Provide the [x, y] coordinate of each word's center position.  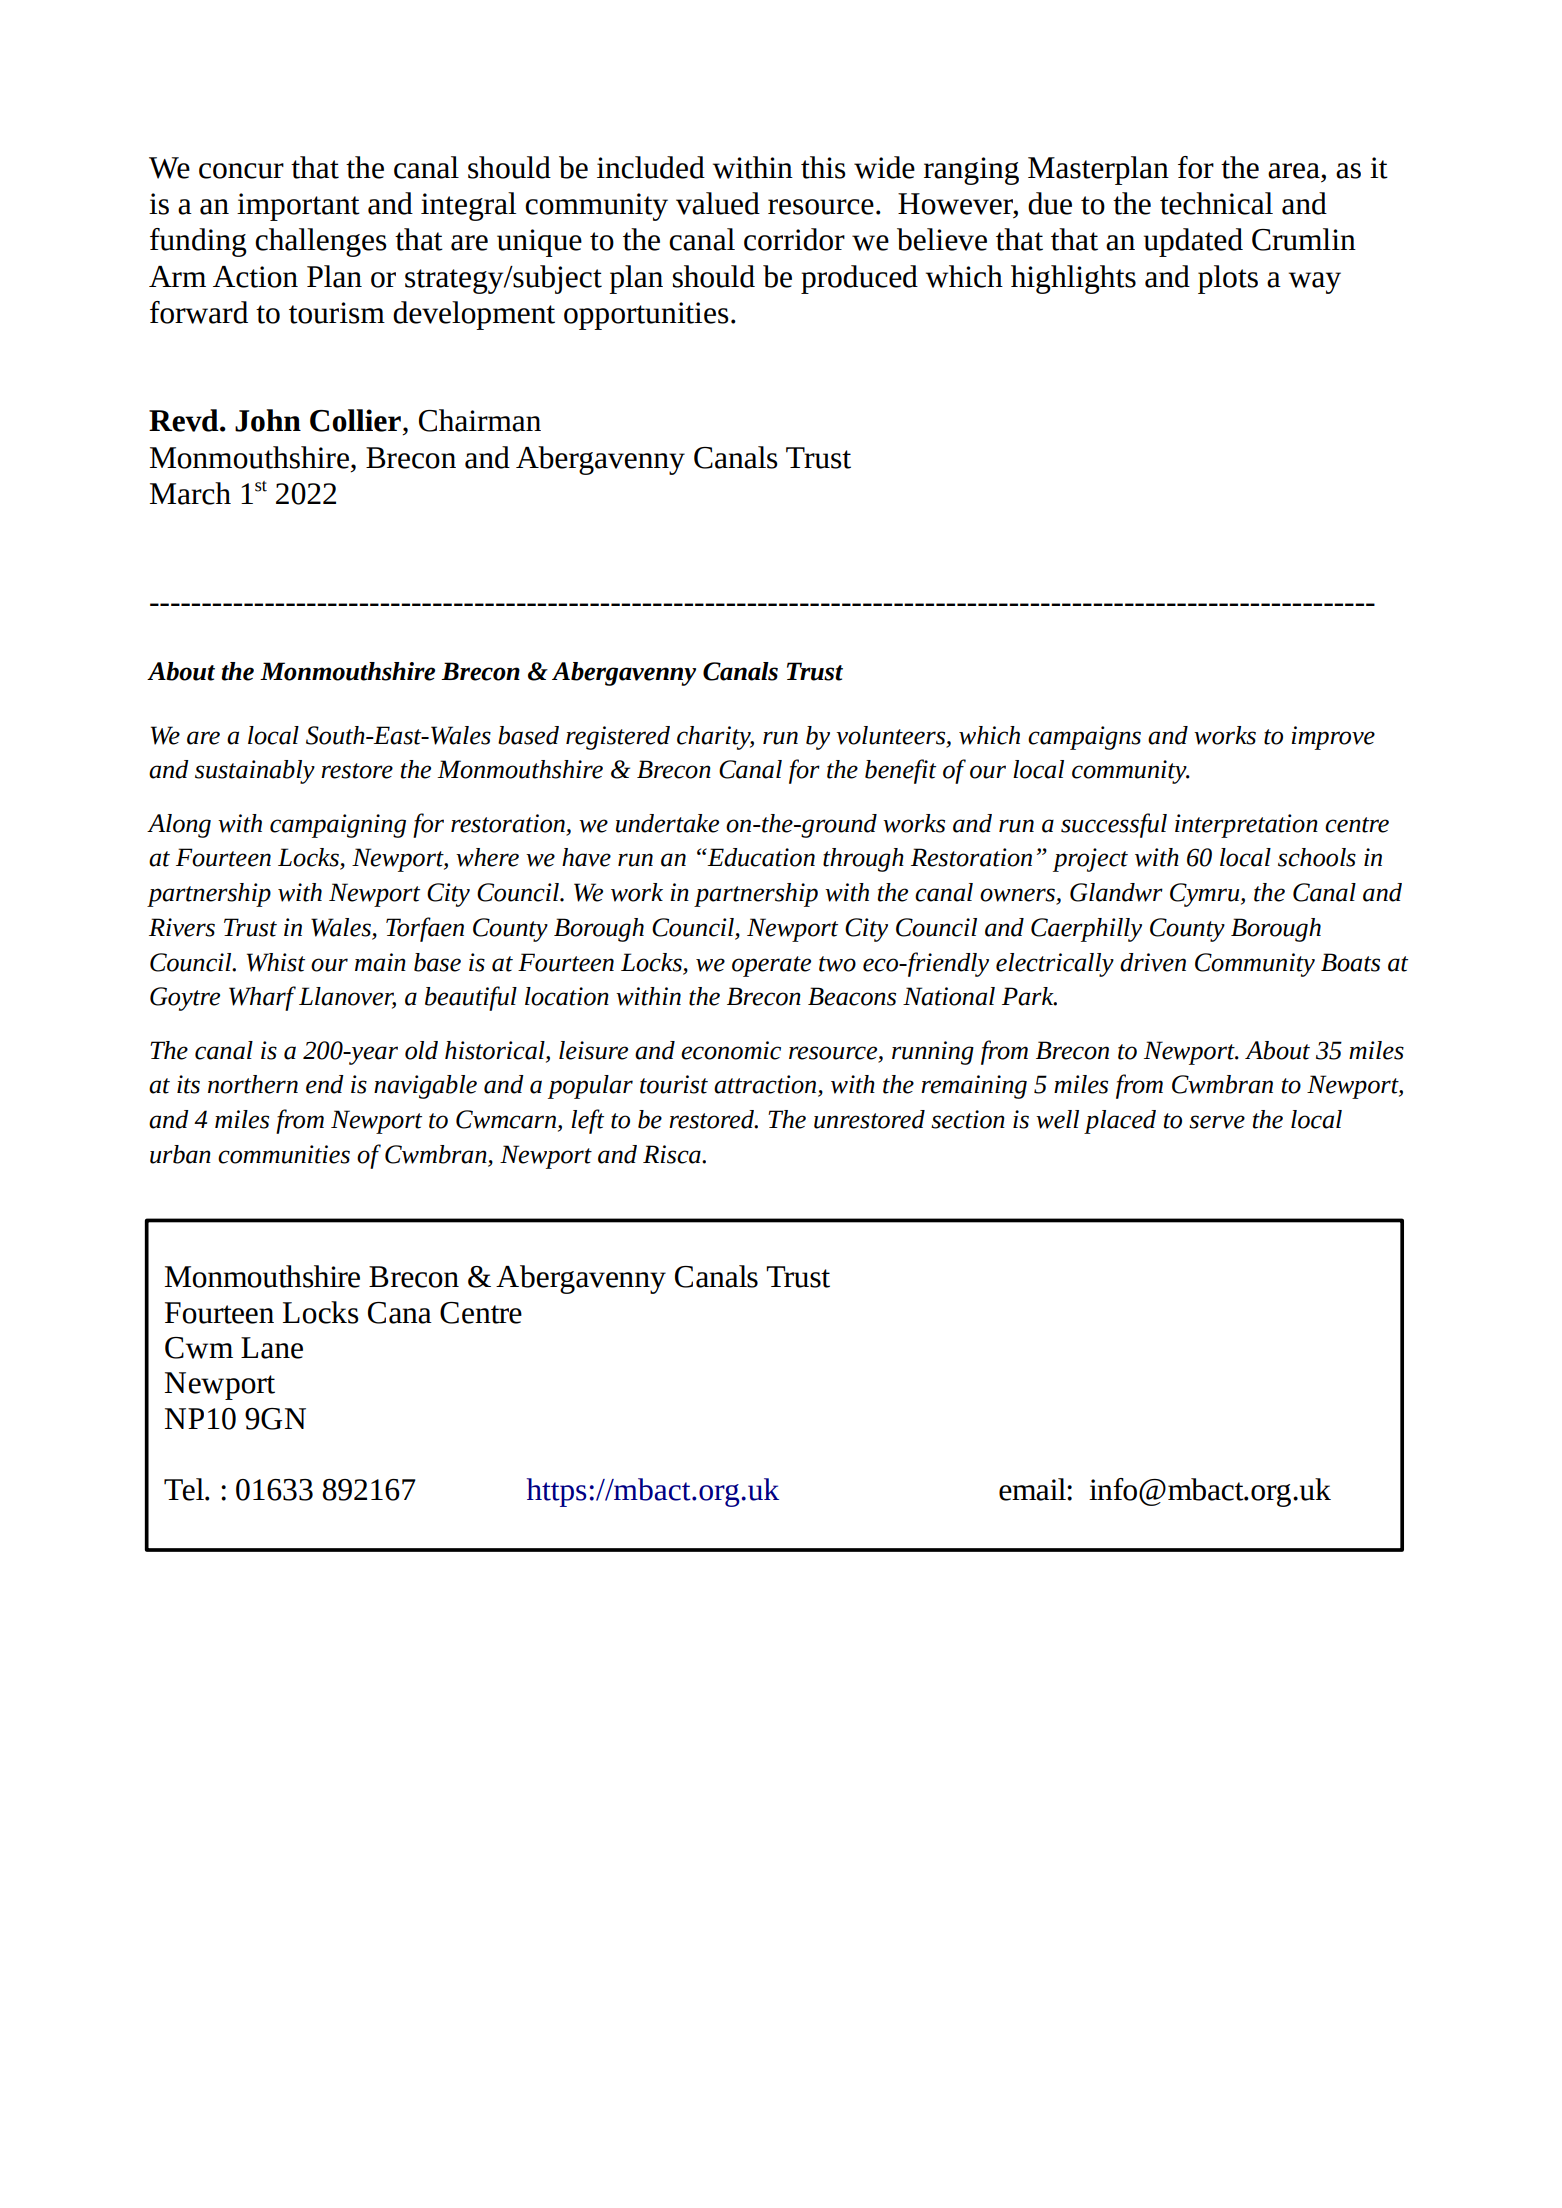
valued [718, 203]
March [190, 493]
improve [1333, 738]
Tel [185, 1489]
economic [731, 1050]
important [298, 207]
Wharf [262, 998]
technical [1216, 203]
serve [1217, 1122]
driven [1153, 962]
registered [618, 738]
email [1033, 1489]
